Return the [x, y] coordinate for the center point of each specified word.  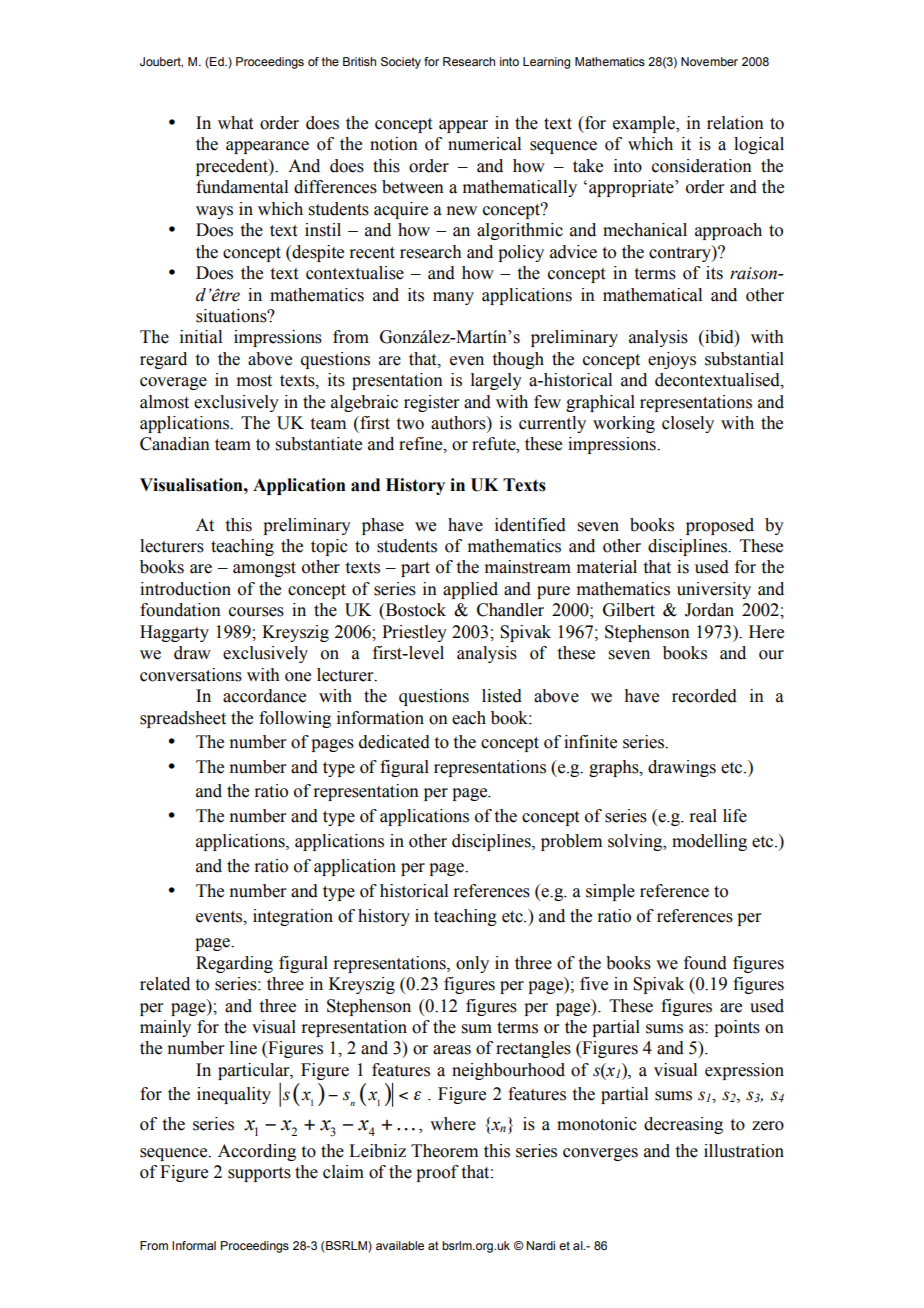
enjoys [672, 360]
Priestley [414, 633]
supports [259, 1174]
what [235, 123]
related [165, 984]
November [709, 61]
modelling [709, 842]
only [472, 964]
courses [256, 612]
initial [201, 337]
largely [496, 381]
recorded [704, 696]
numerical [484, 144]
